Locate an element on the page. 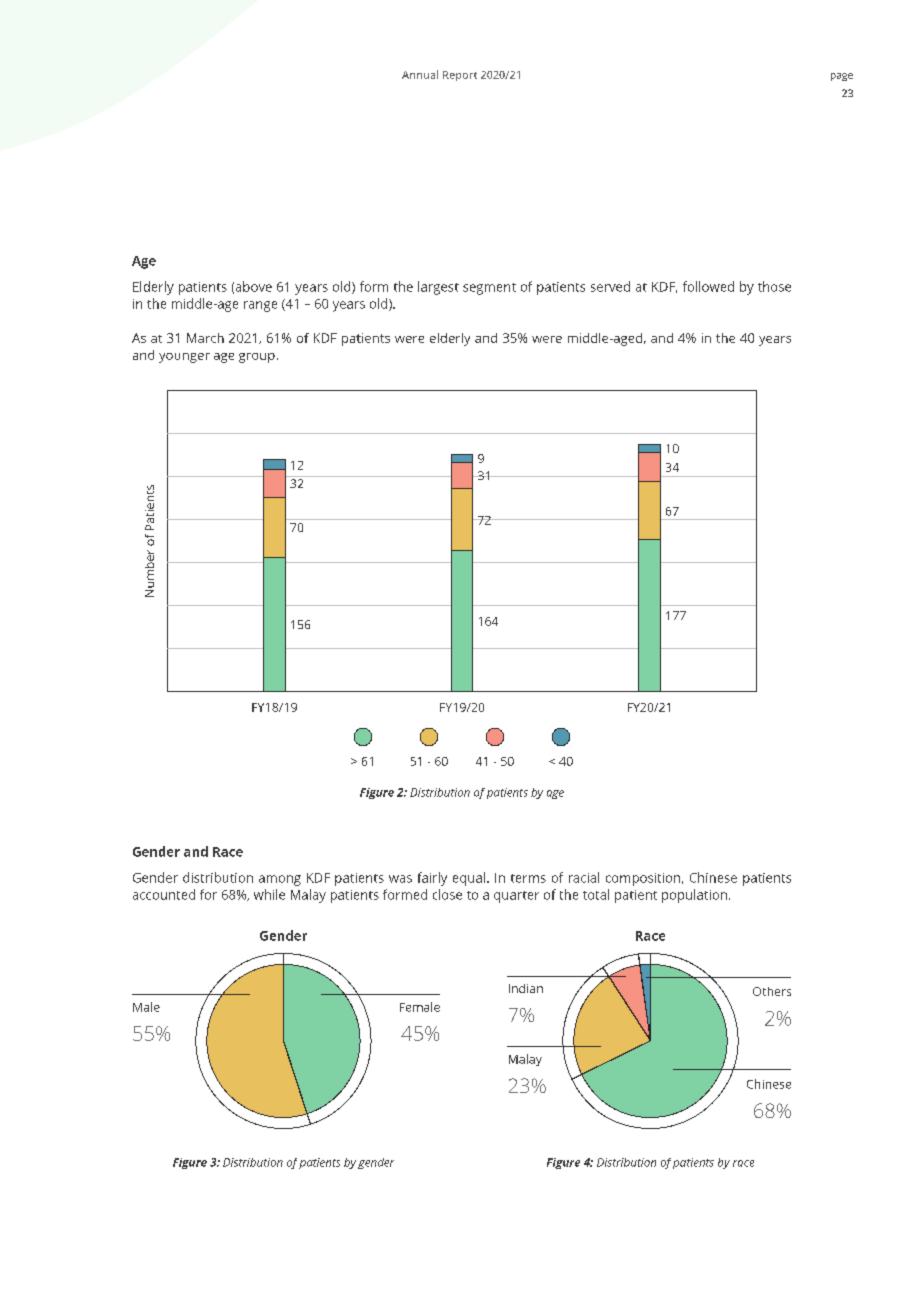 This document has height=1308, width=924. Report is located at coordinates (460, 76).
